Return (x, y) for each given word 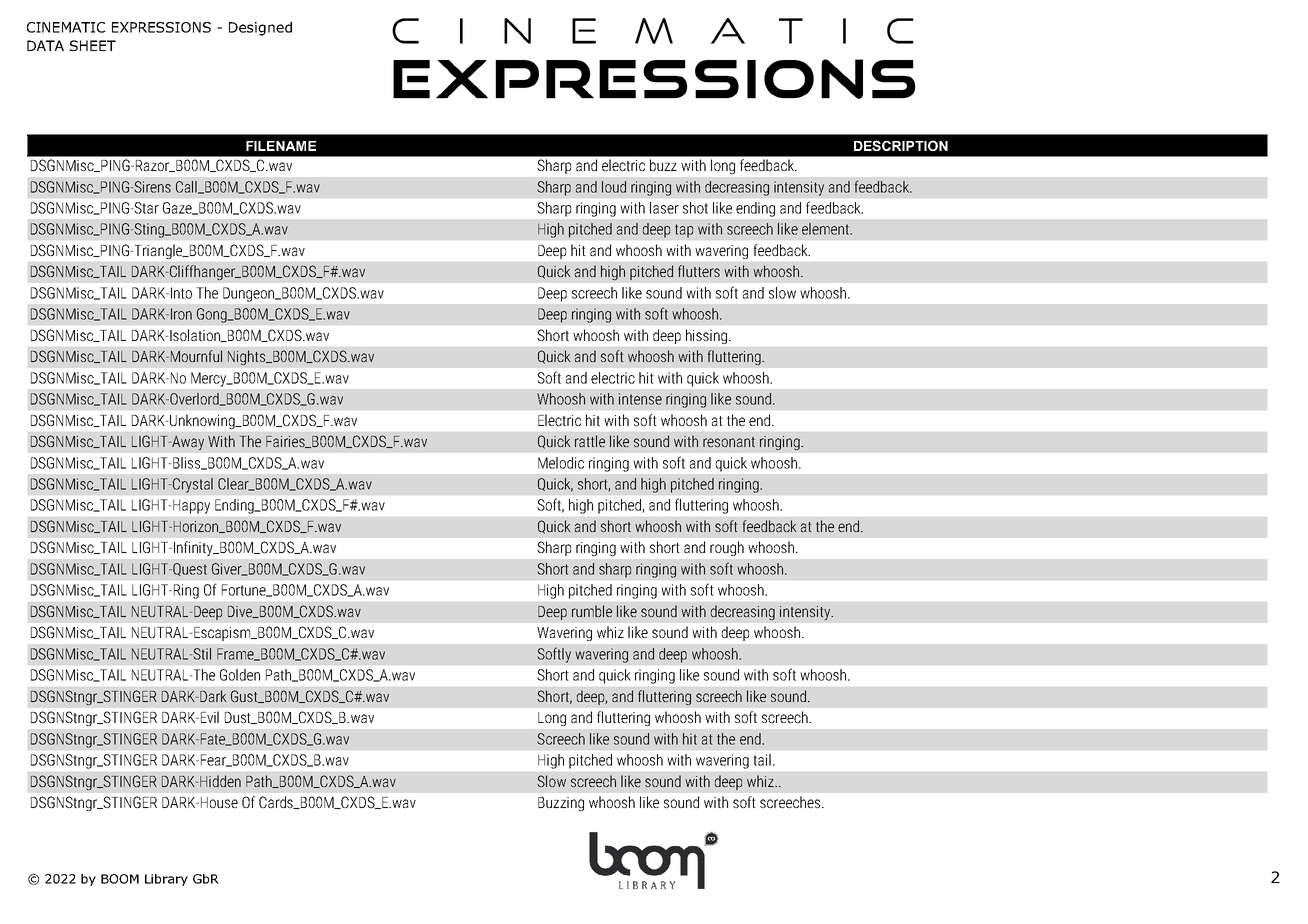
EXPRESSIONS (161, 27)
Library (166, 880)
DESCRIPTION (901, 145)
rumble (592, 611)
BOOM (120, 879)
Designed (260, 29)
